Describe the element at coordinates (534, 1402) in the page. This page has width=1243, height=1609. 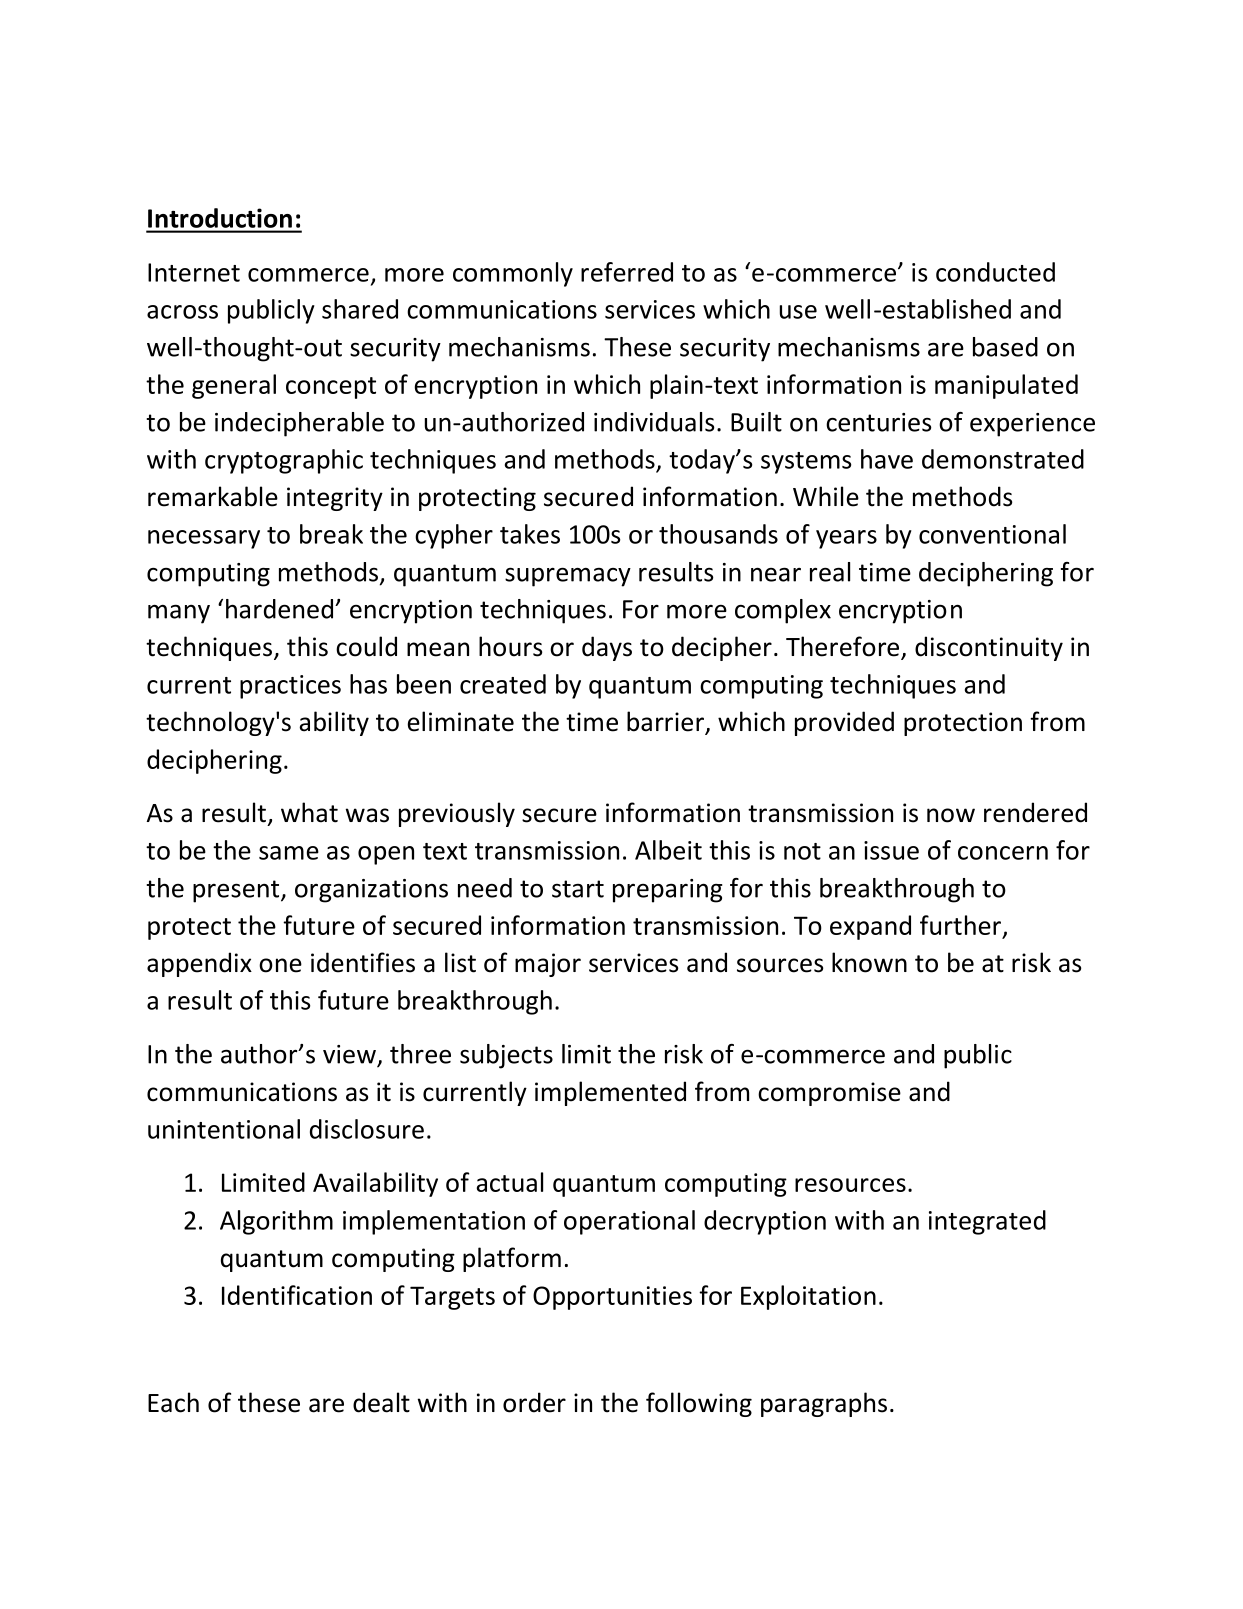
I see `order` at that location.
